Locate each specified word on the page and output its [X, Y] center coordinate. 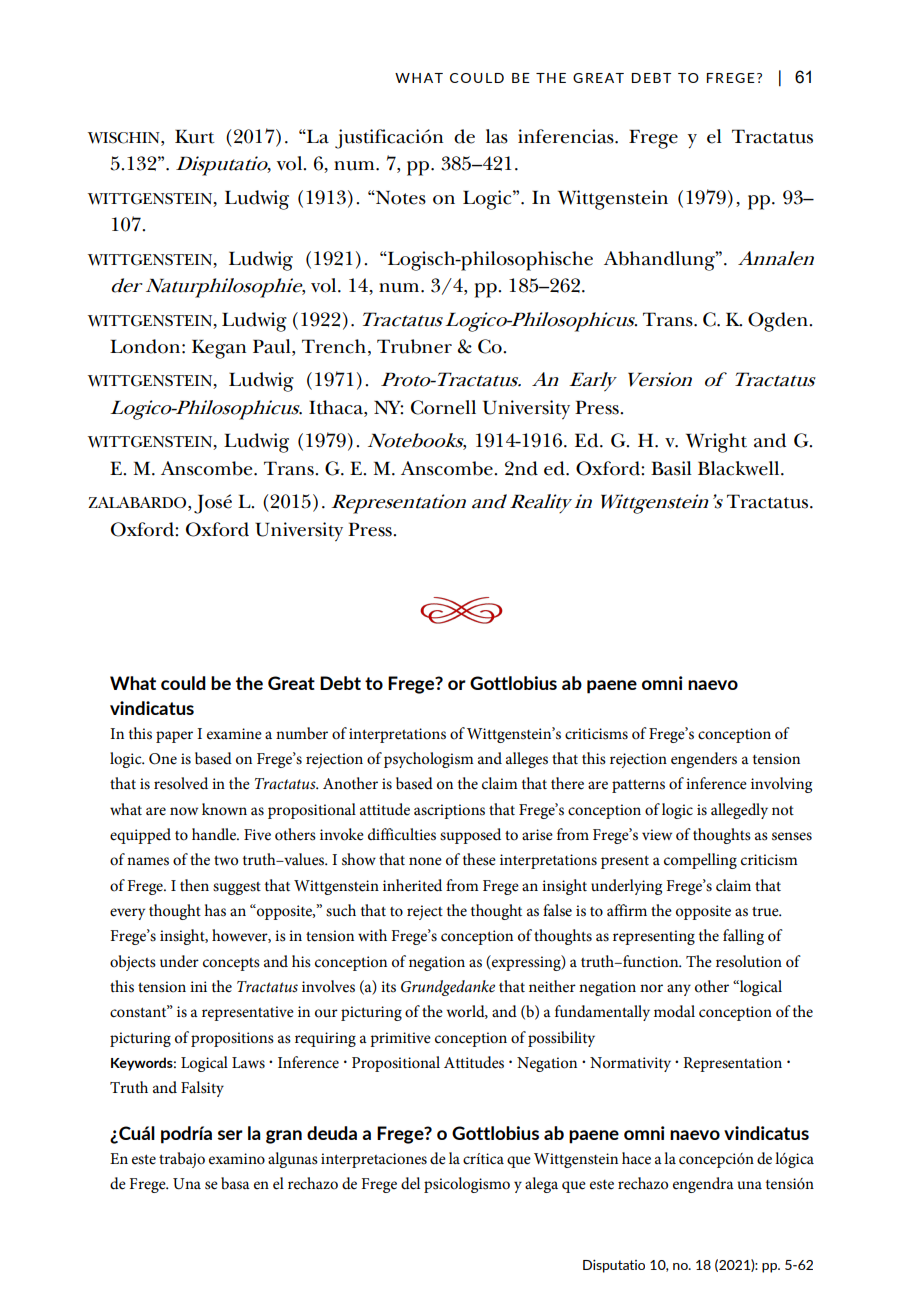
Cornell [443, 407]
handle [215, 834]
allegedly [739, 811]
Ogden [779, 322]
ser [230, 1135]
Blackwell [740, 468]
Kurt [194, 136]
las [497, 136]
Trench [334, 346]
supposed [470, 836]
